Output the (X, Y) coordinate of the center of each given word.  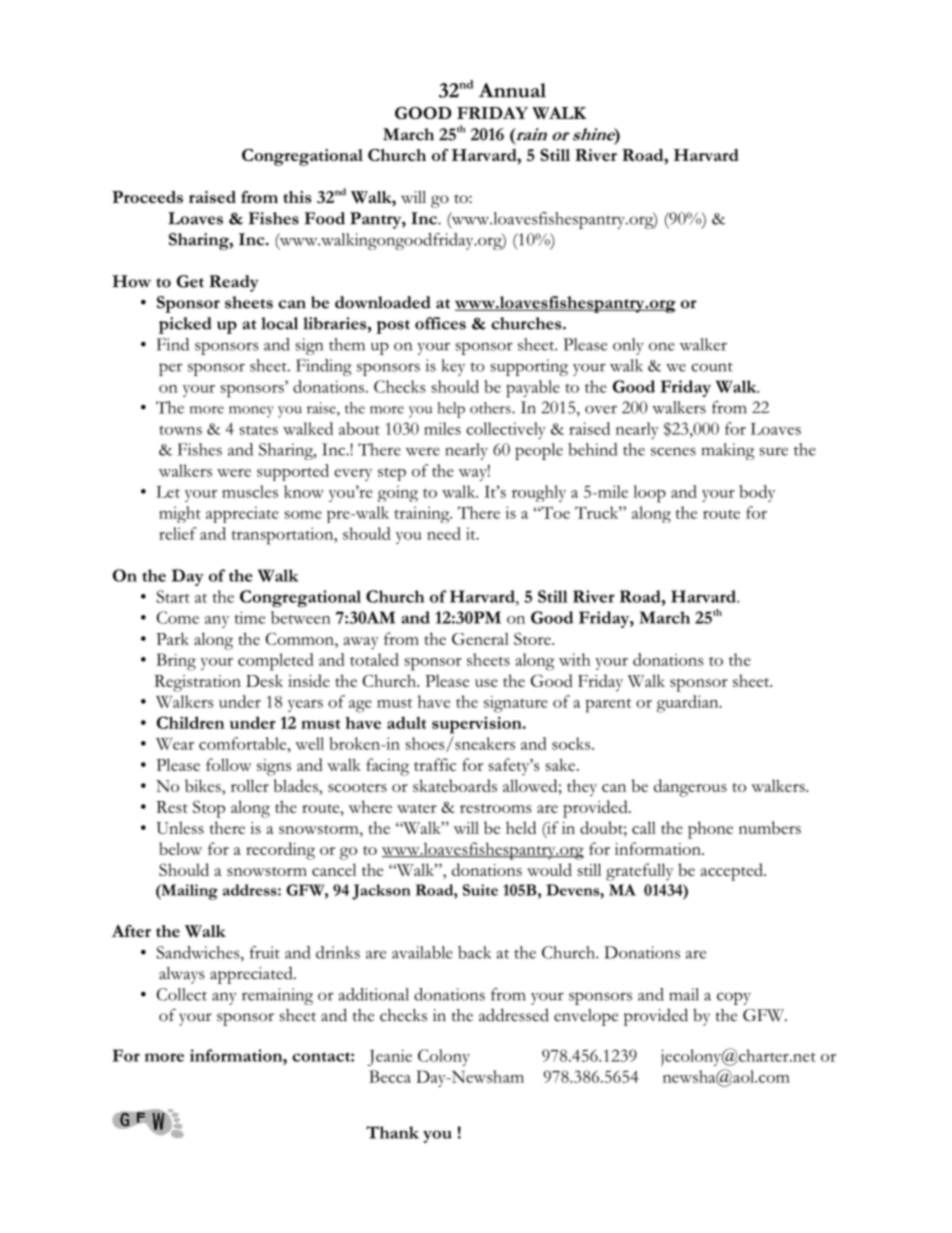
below (180, 848)
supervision (478, 725)
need (444, 533)
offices (440, 323)
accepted (733, 872)
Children (190, 722)
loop (649, 494)
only (628, 346)
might (180, 514)
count (712, 367)
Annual (512, 90)
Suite (480, 890)
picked (185, 325)
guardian (689, 704)
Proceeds (147, 197)
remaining (277, 996)
